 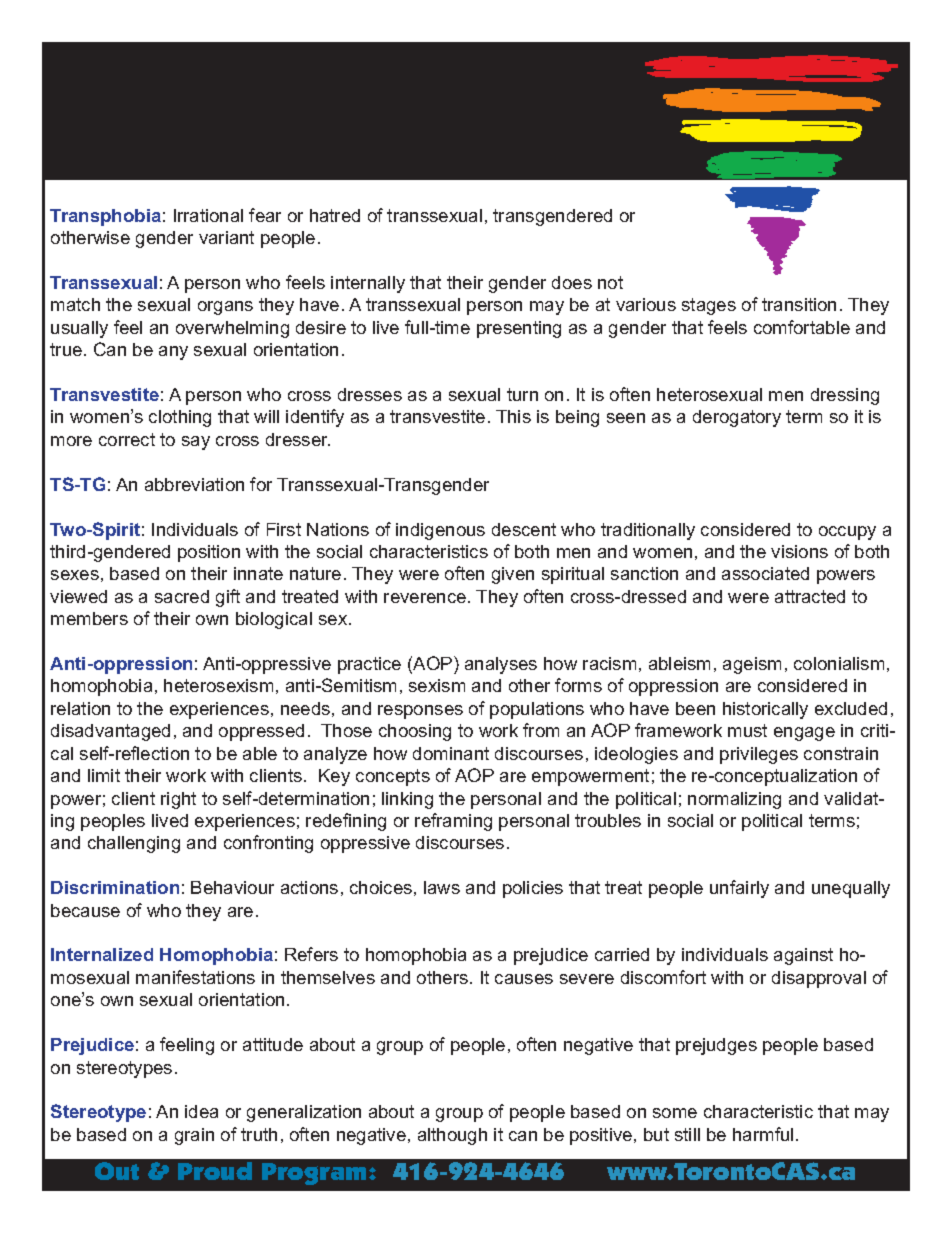 I want to click on harmful, so click(x=763, y=1134).
